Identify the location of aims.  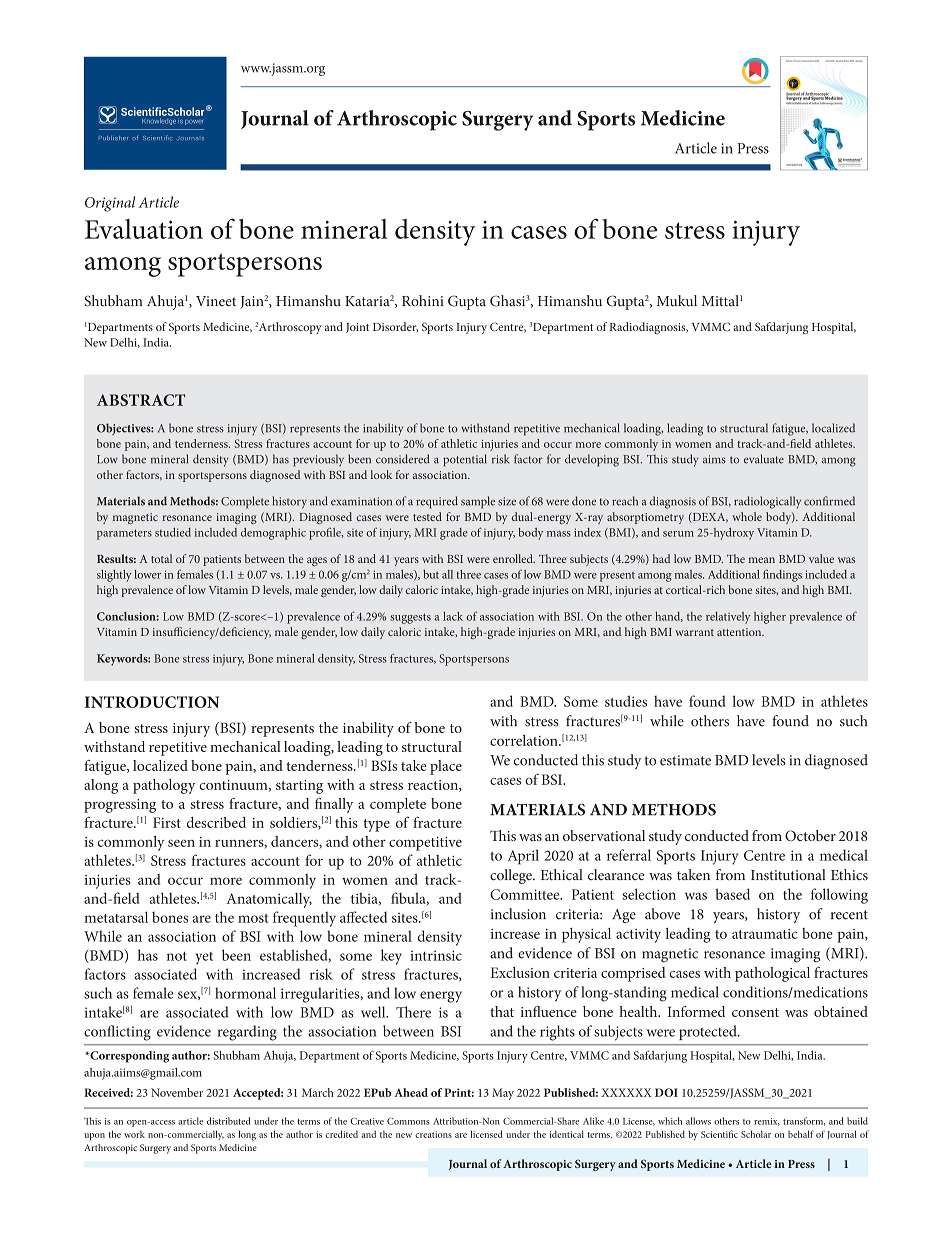
(714, 459).
